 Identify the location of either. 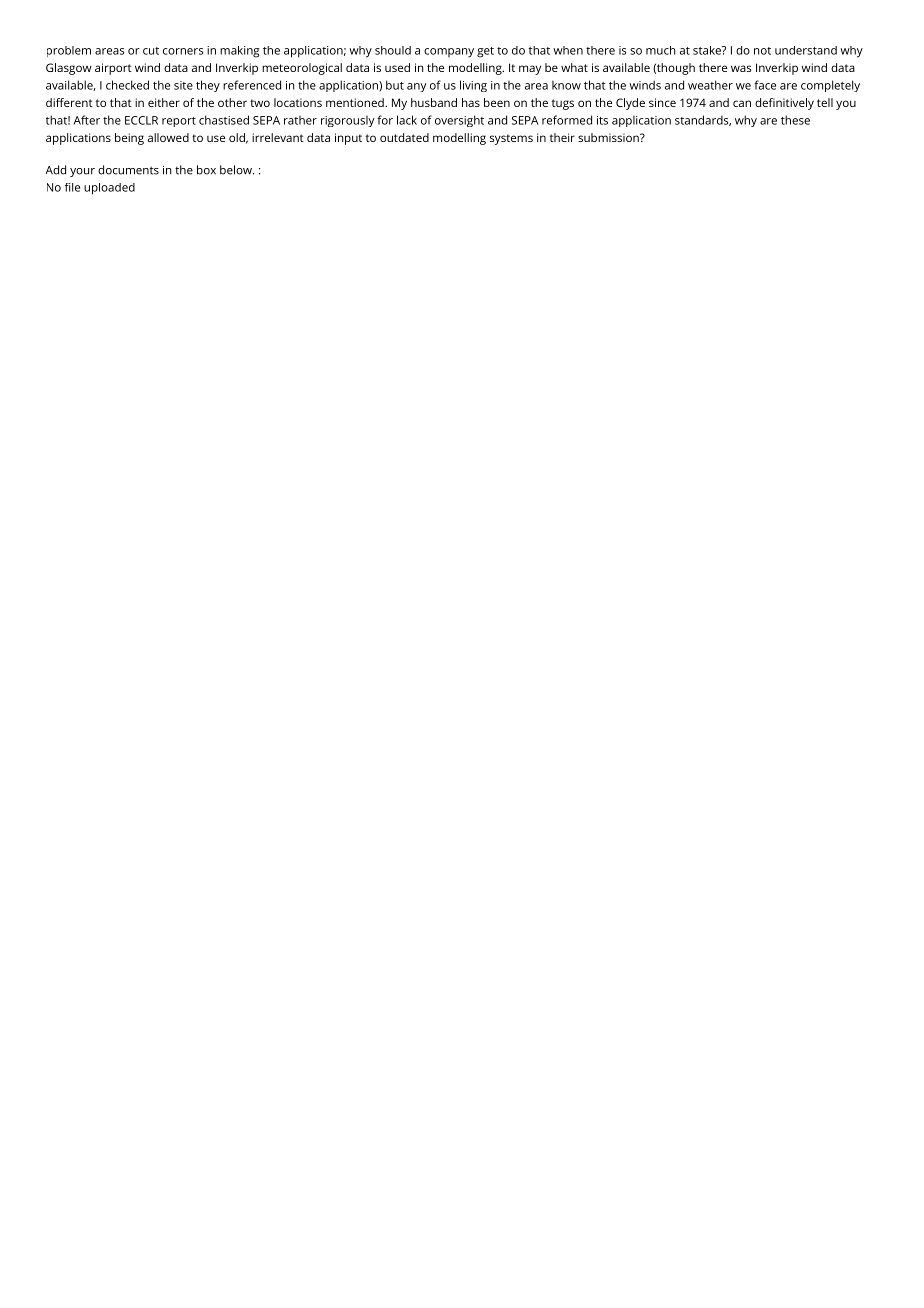
(164, 102).
